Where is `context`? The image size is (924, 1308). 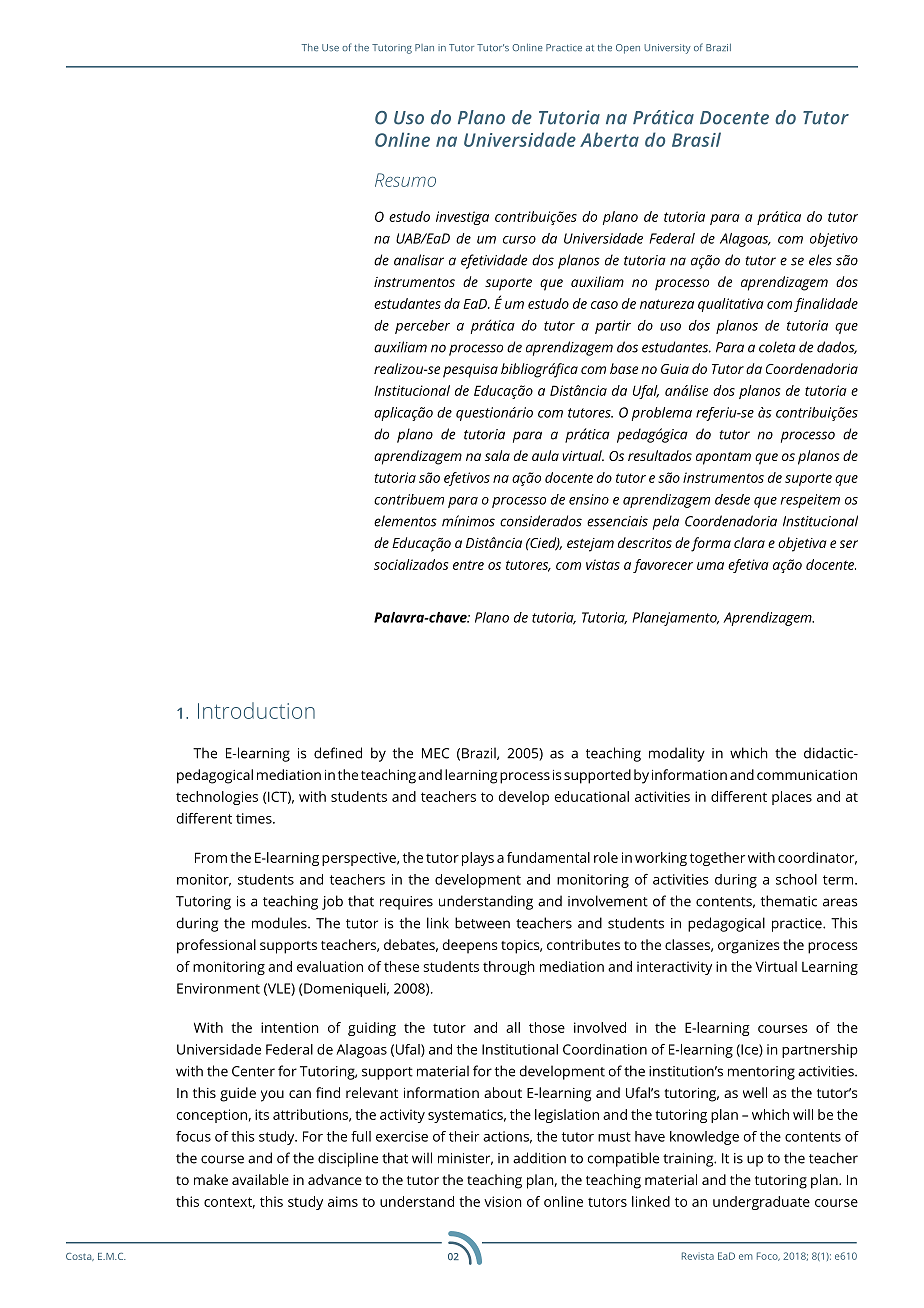
context is located at coordinates (229, 1203).
